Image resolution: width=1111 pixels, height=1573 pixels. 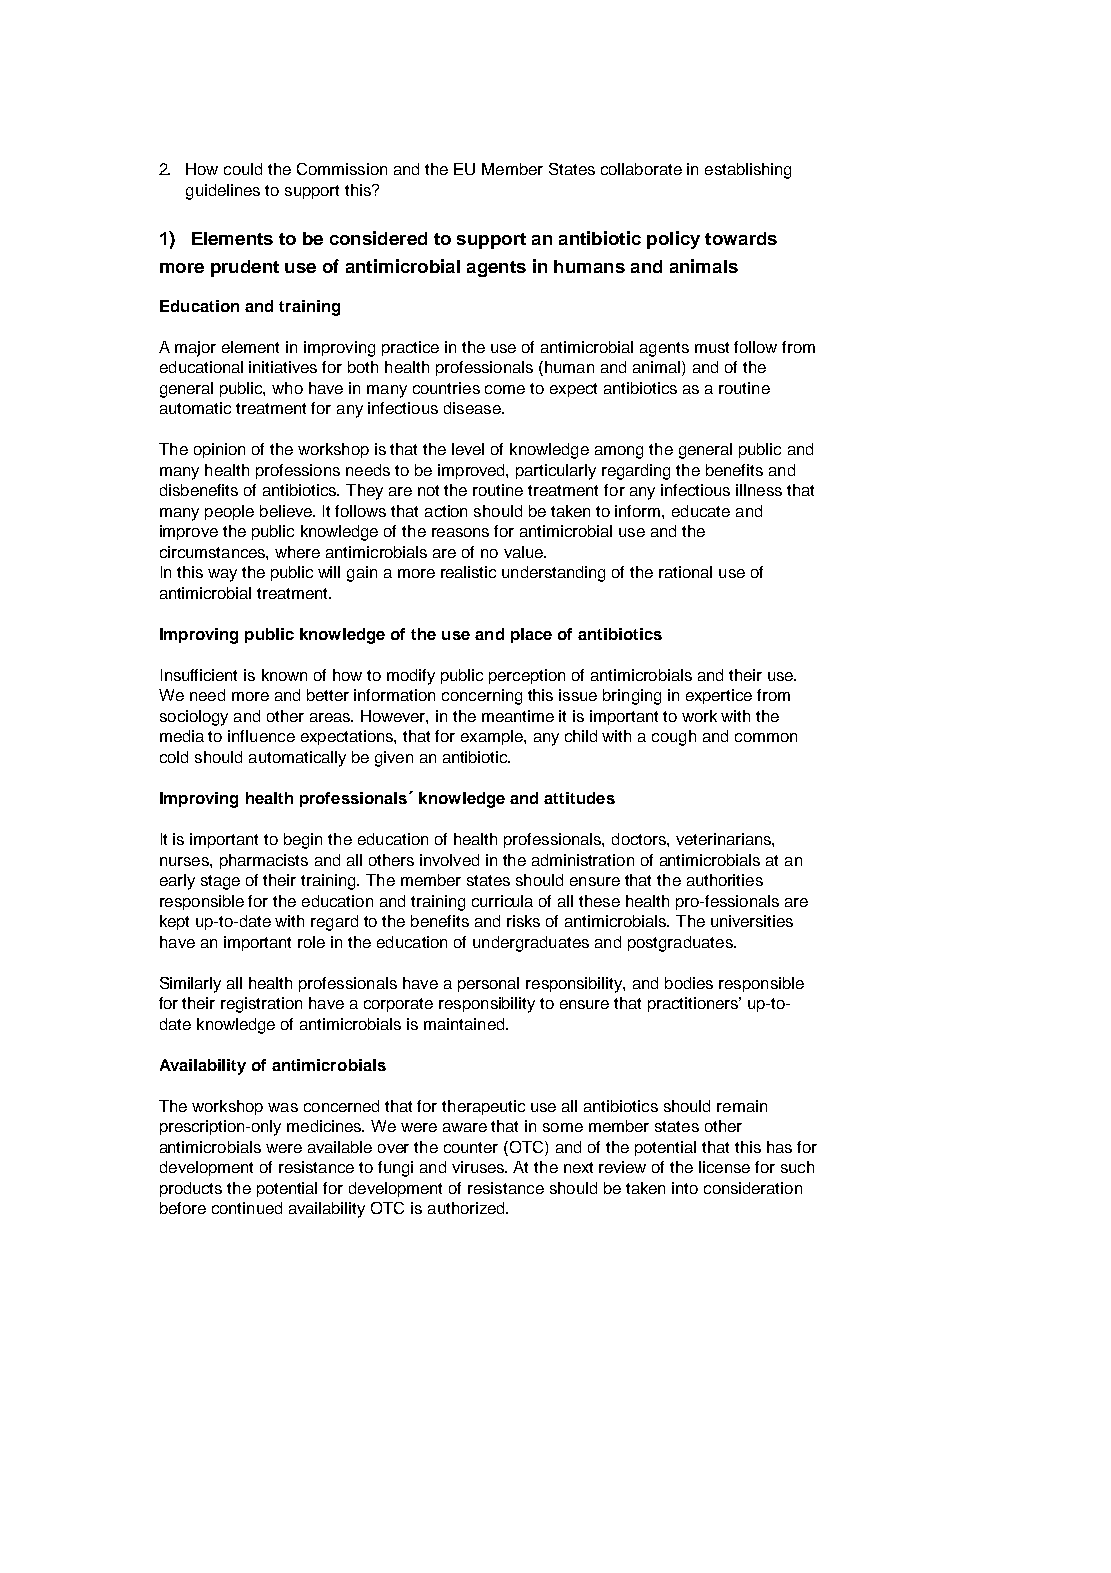 What do you see at coordinates (247, 1208) in the screenshot?
I see `continued` at bounding box center [247, 1208].
